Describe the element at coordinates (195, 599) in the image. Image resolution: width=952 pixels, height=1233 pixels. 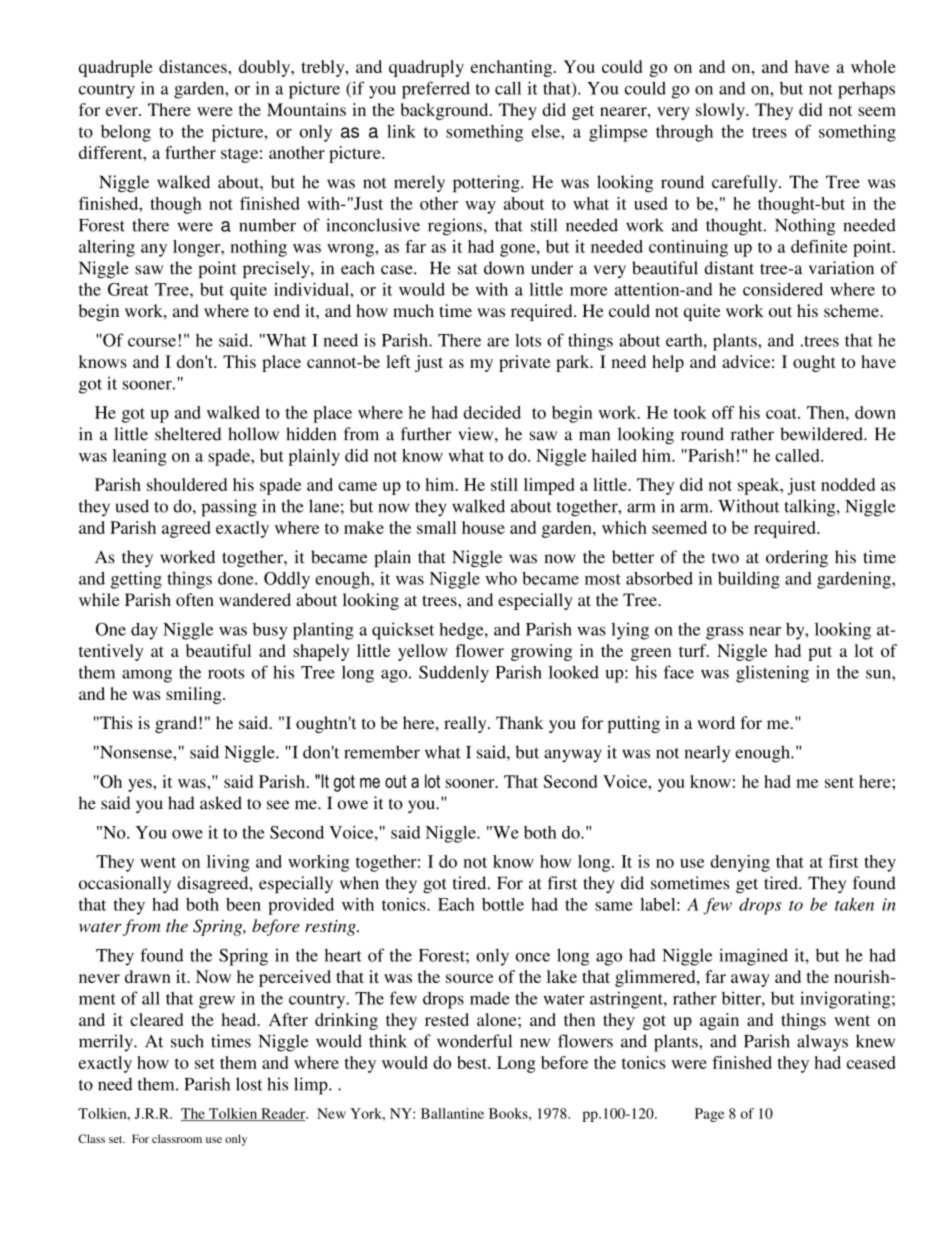
I see `often` at that location.
